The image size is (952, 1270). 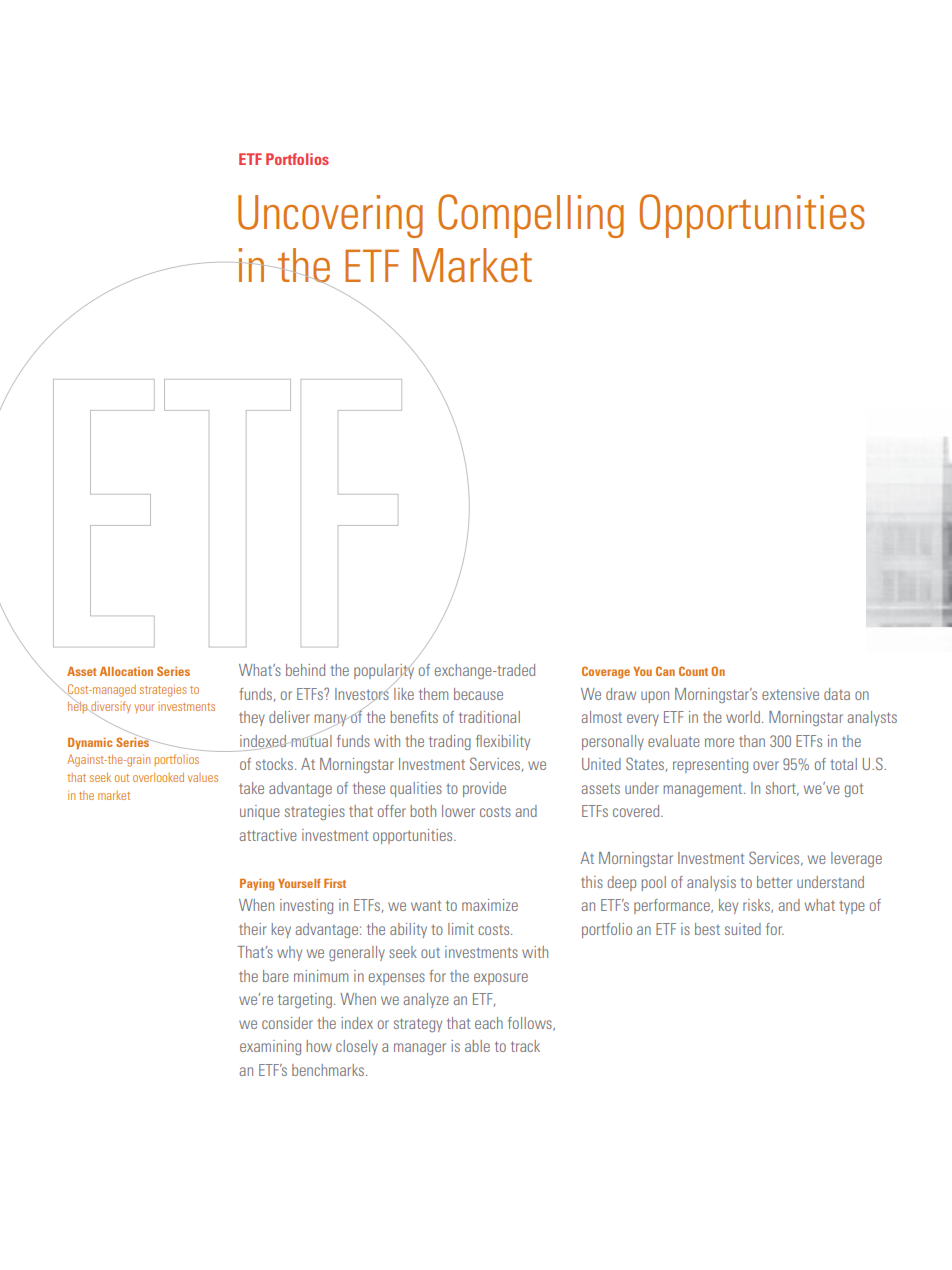 I want to click on diversify, so click(x=110, y=708).
